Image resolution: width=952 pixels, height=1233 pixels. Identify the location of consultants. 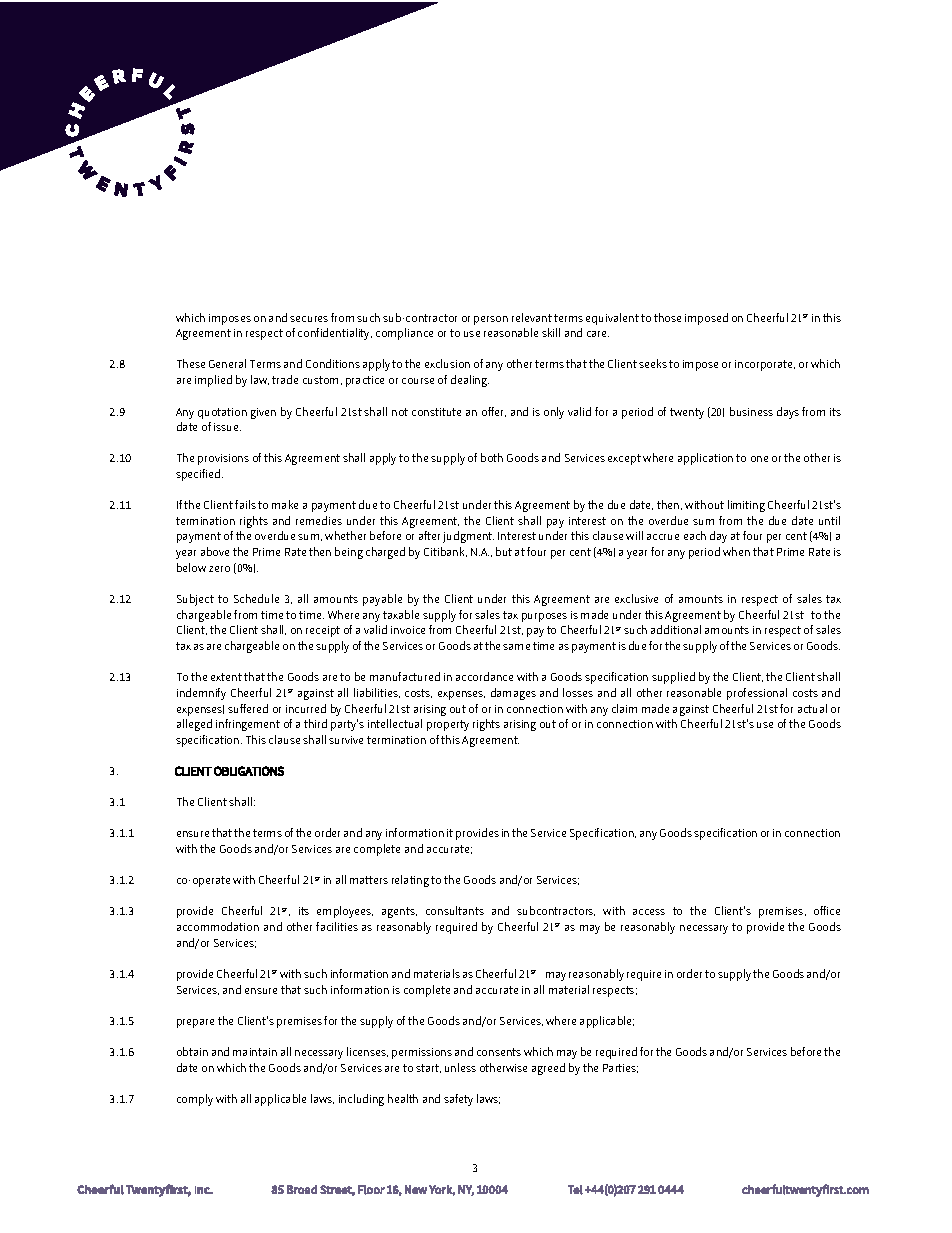
(455, 910).
